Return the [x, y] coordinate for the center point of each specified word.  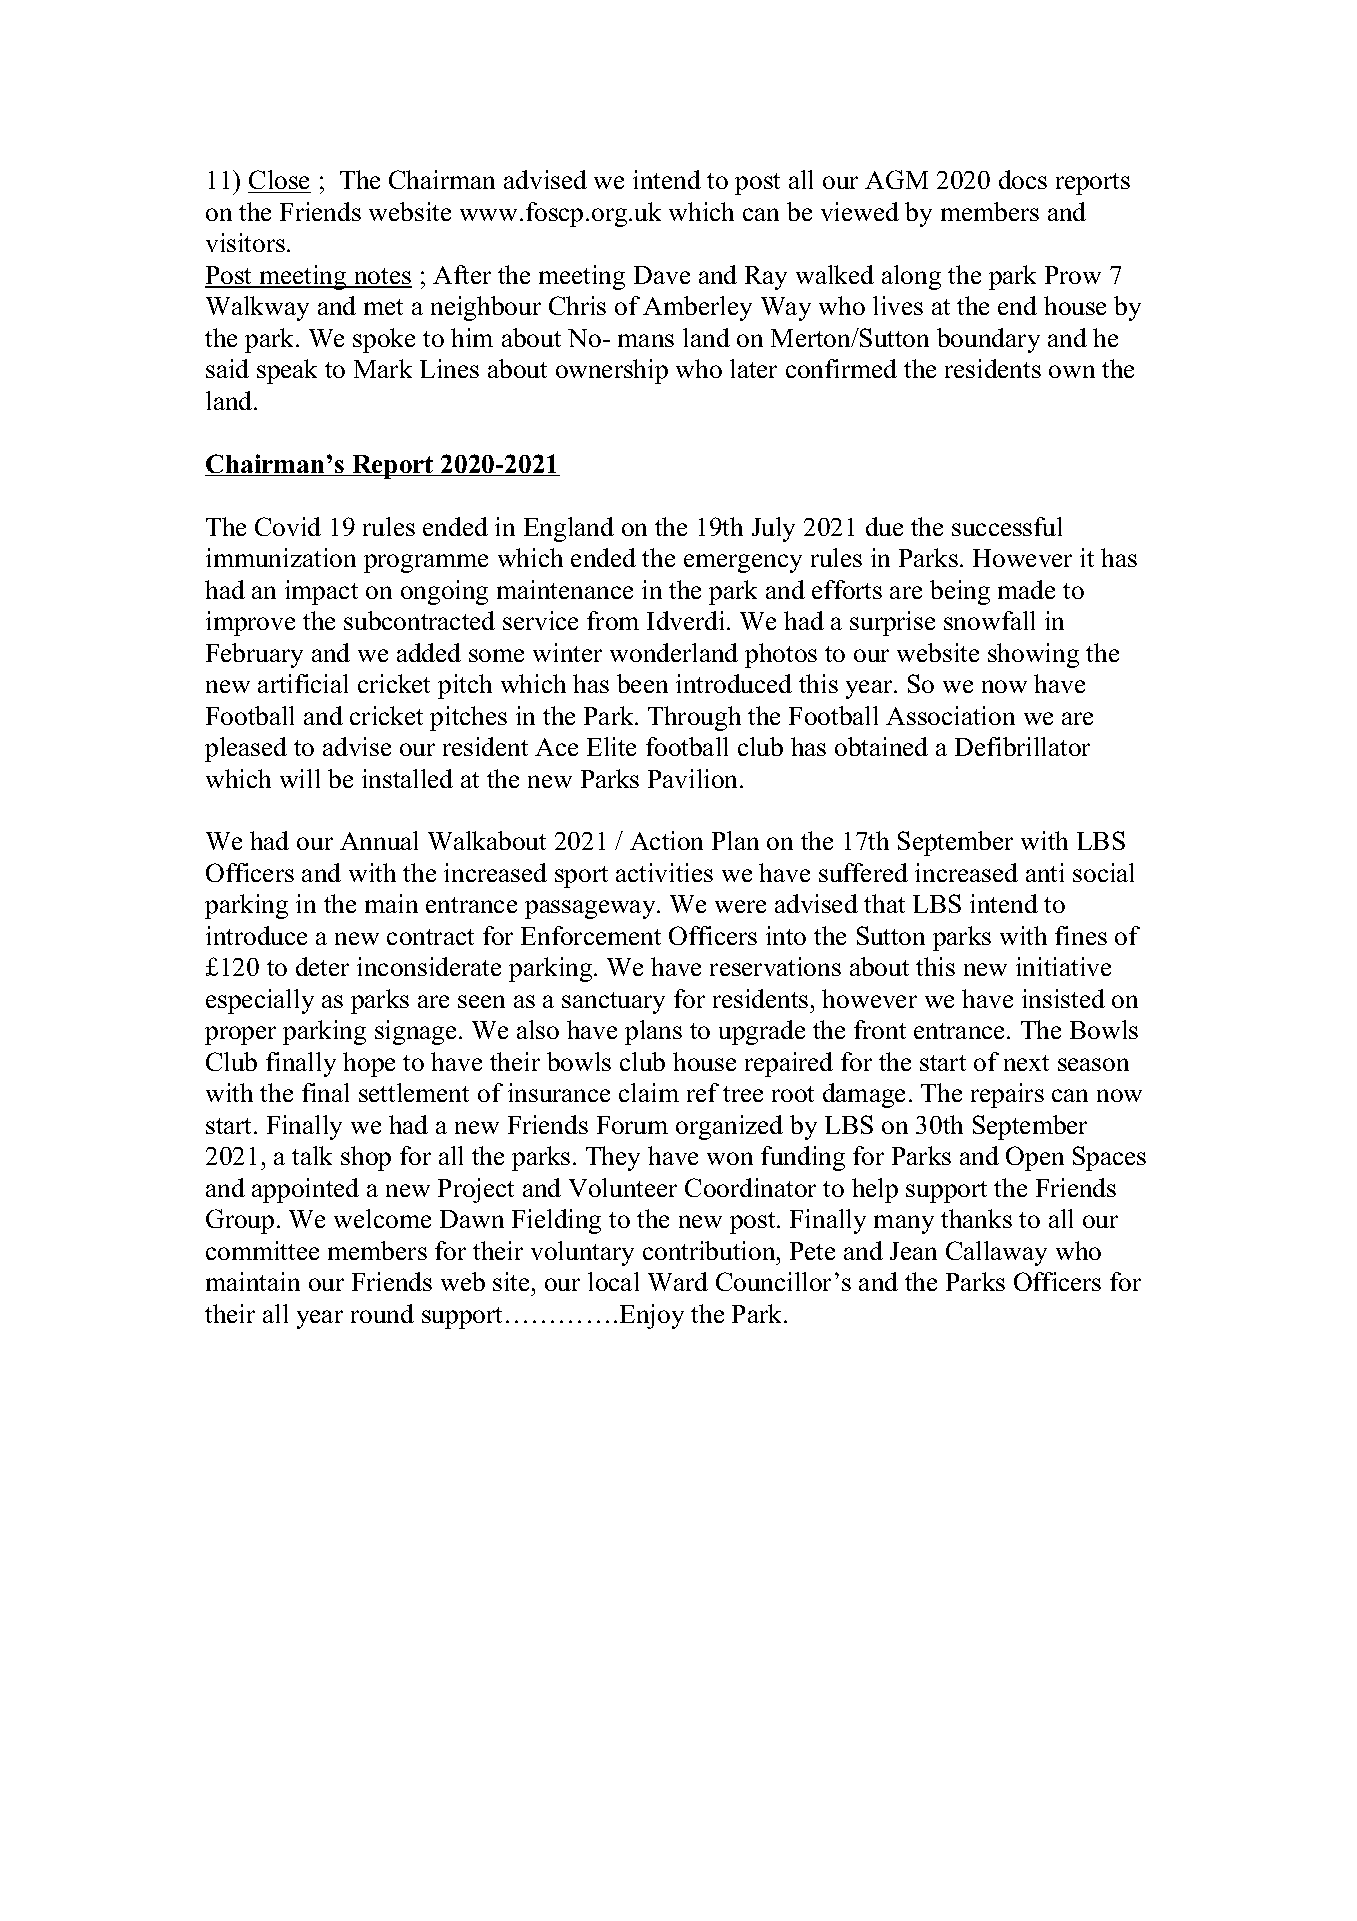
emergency [743, 563]
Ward [678, 1281]
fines [1081, 935]
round [382, 1313]
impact [321, 592]
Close [279, 181]
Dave [662, 275]
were [740, 906]
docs [1023, 179]
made [1026, 589]
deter [322, 966]
